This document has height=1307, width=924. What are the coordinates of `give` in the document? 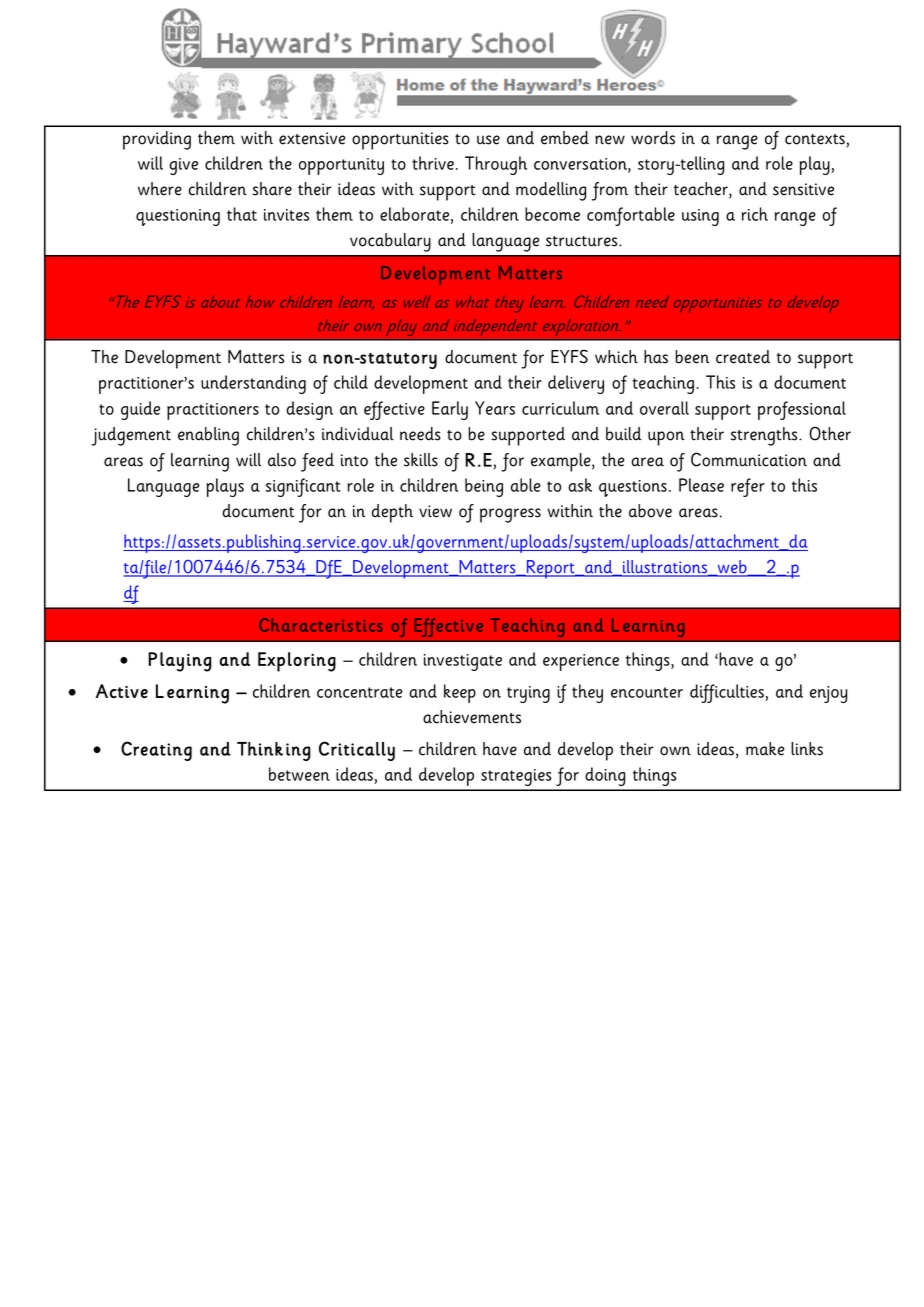 It's located at (184, 166).
